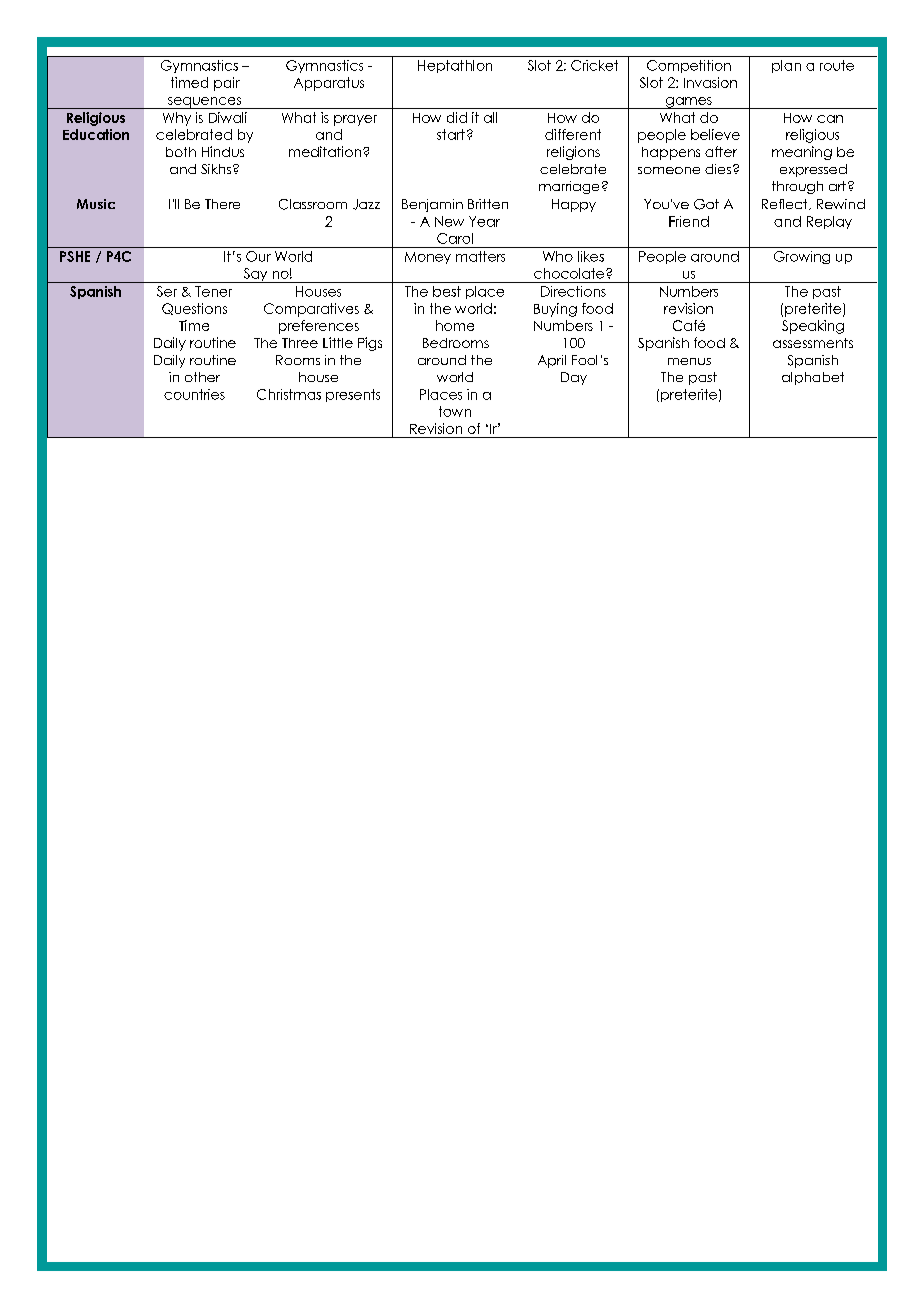 The width and height of the screenshot is (924, 1308). I want to click on Benjamin, so click(432, 205).
